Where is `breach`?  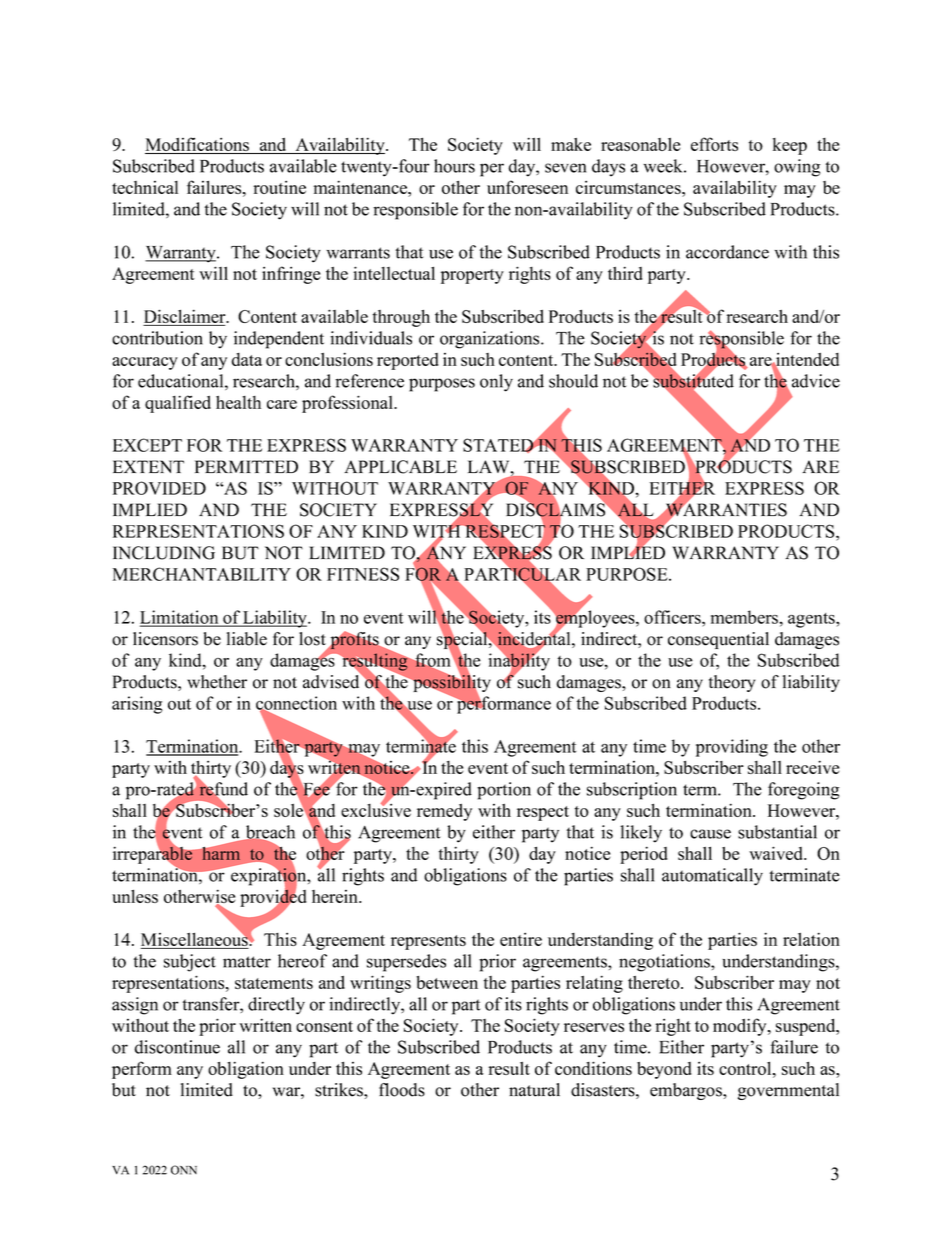
breach is located at coordinates (269, 833).
